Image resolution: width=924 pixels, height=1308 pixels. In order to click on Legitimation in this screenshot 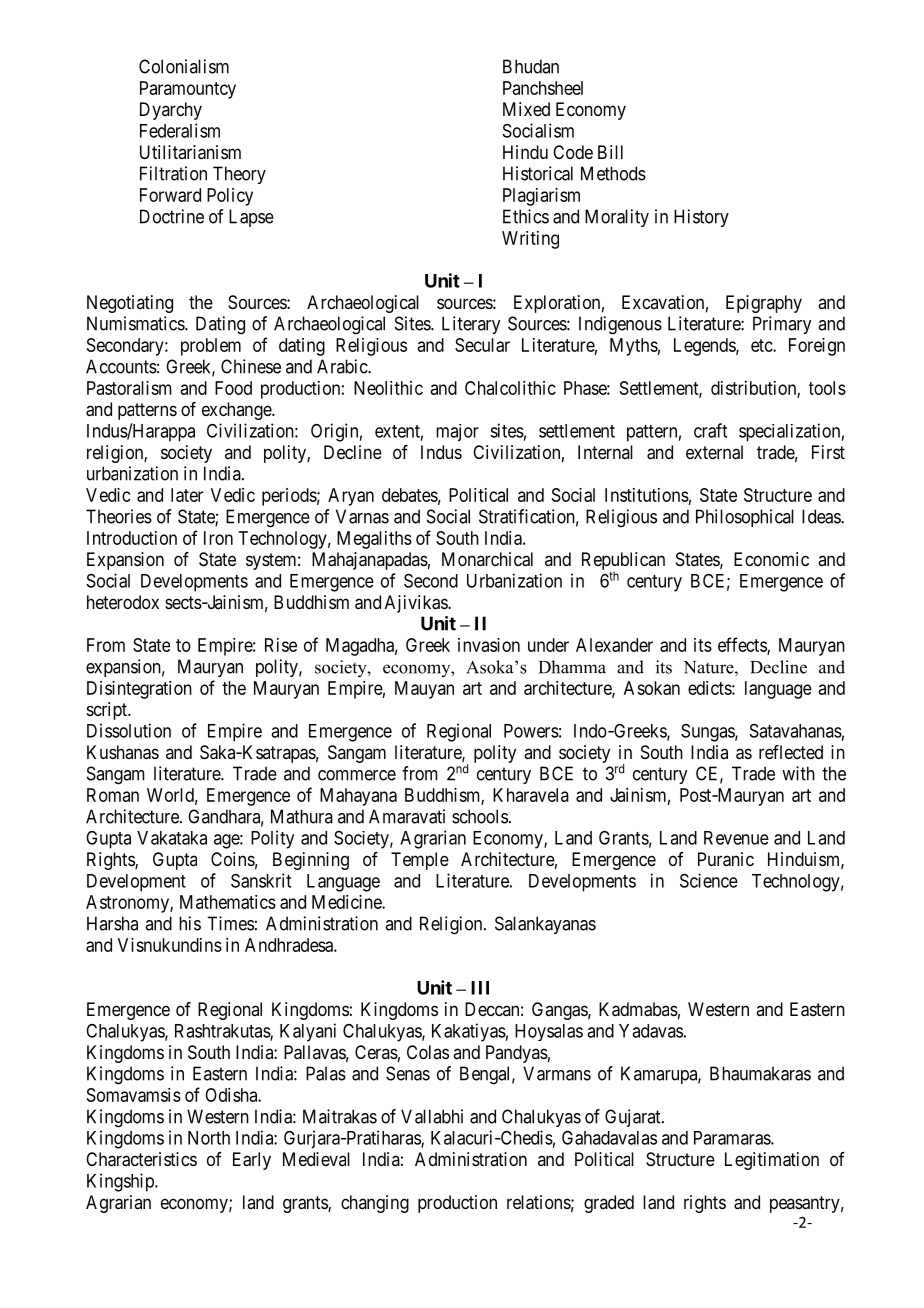, I will do `click(772, 1161)`.
